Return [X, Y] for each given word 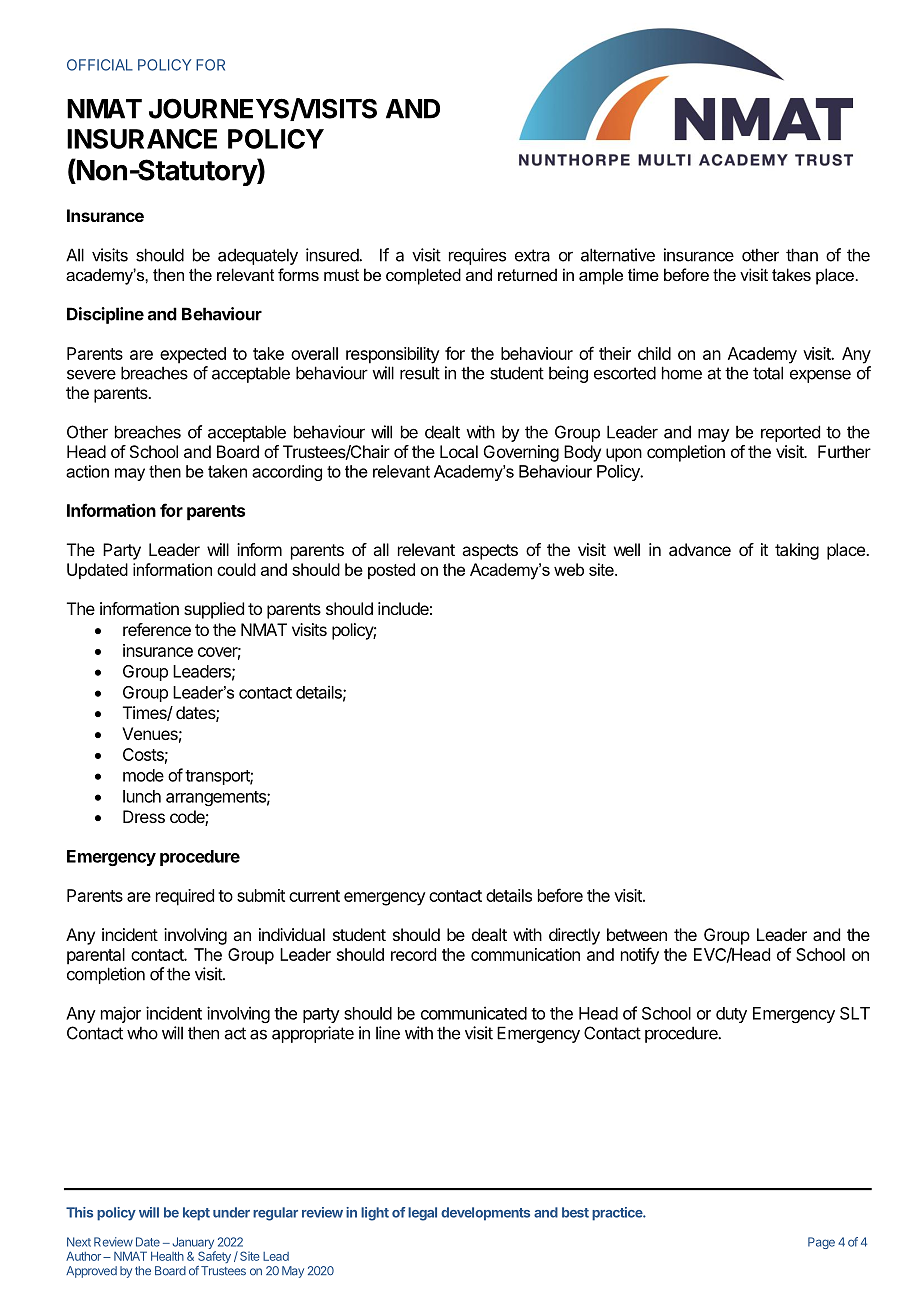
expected [193, 355]
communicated [474, 1013]
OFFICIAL [100, 65]
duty [731, 1015]
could [236, 569]
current [314, 896]
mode [143, 775]
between [637, 934]
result [420, 373]
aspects [490, 552]
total [768, 373]
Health [167, 1256]
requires [477, 256]
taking [797, 551]
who [142, 1033]
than [802, 255]
